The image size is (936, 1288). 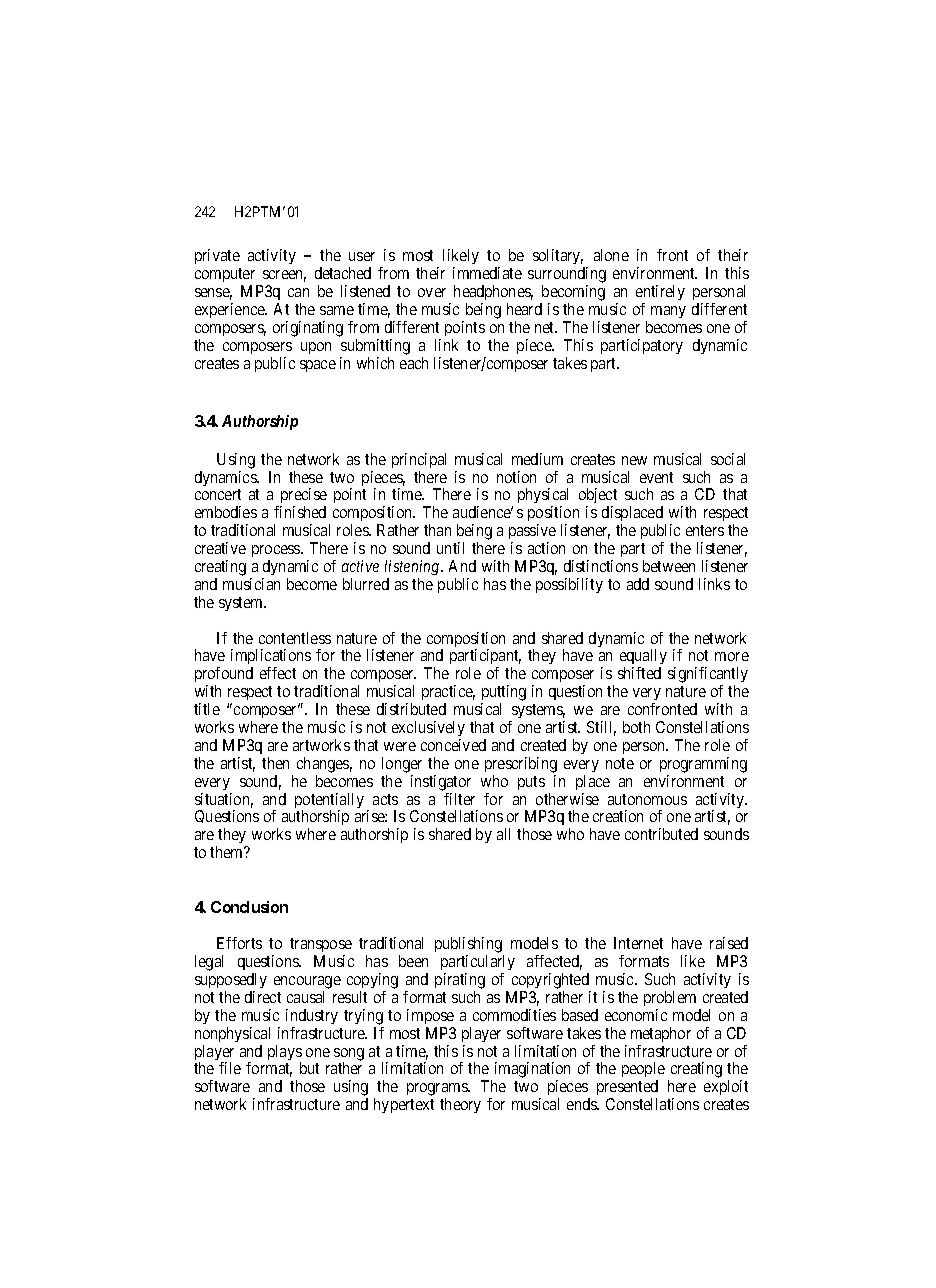 I want to click on plays, so click(x=285, y=1054).
